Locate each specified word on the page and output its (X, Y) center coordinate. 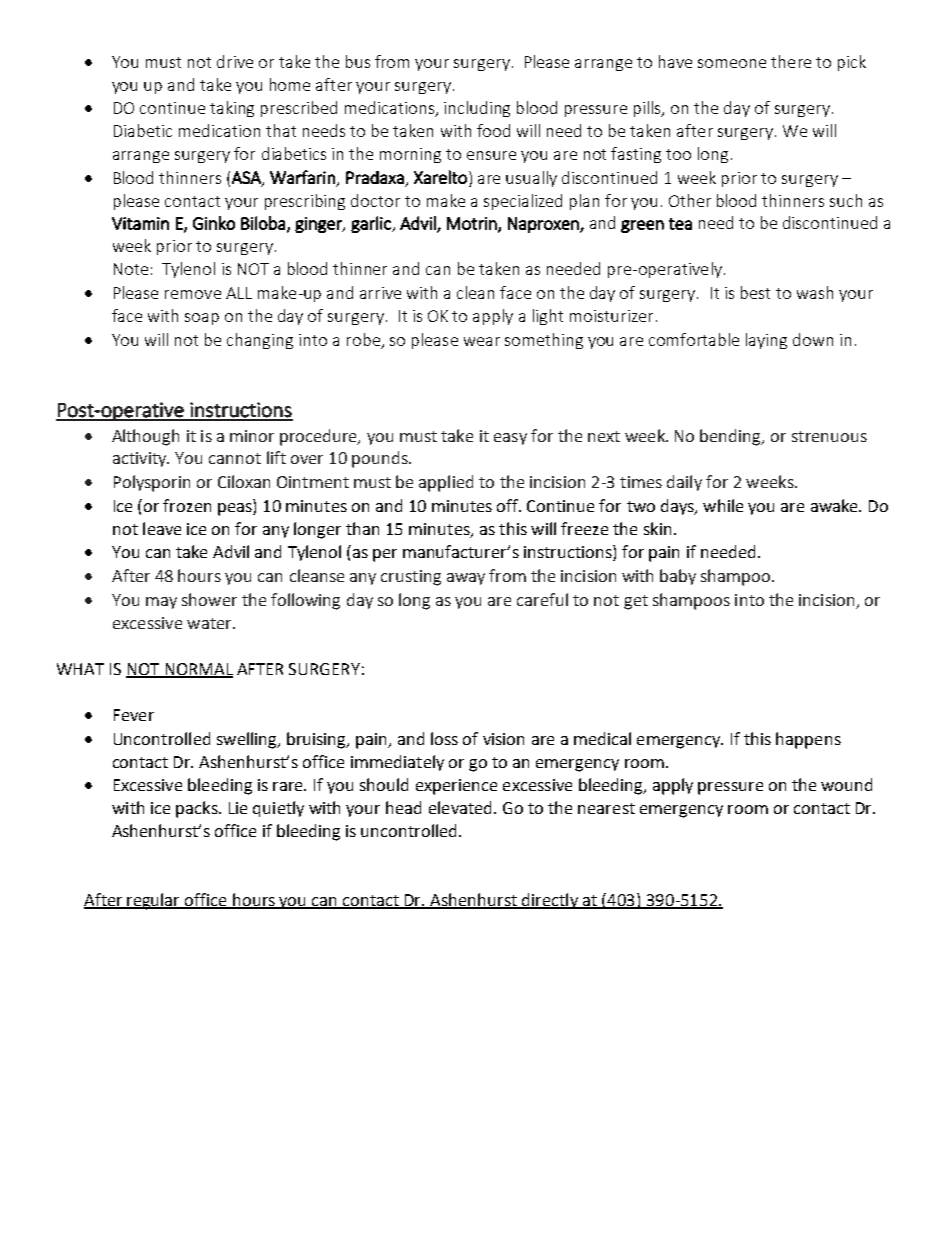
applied (446, 483)
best (755, 292)
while (723, 505)
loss (444, 738)
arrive (380, 293)
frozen (187, 505)
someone (732, 63)
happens (808, 740)
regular (154, 901)
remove (193, 294)
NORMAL (198, 670)
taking (232, 109)
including (477, 109)
